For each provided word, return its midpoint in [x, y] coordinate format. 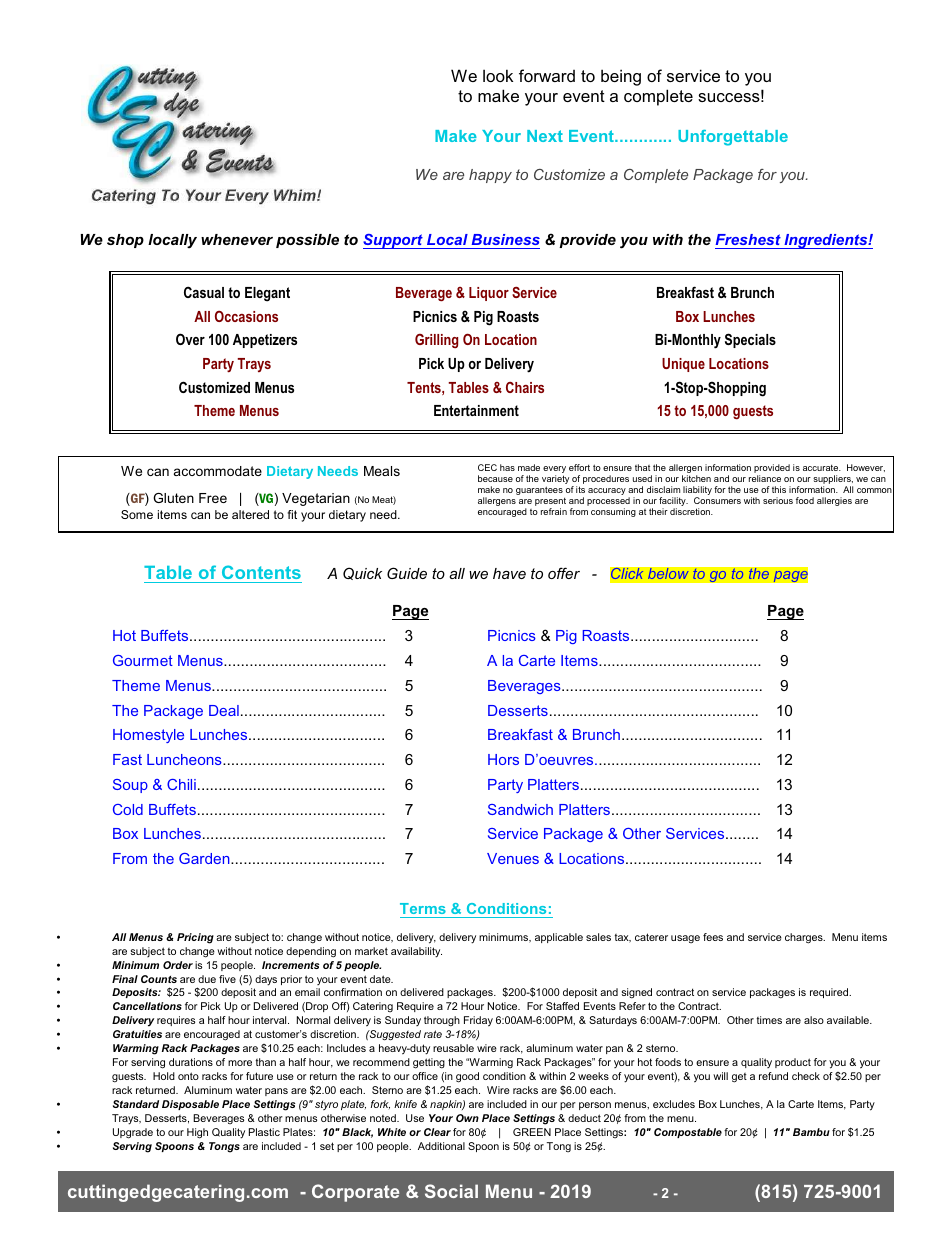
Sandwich [520, 809]
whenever [237, 239]
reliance [765, 478]
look [498, 75]
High [197, 1133]
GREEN [532, 1132]
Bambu [811, 1132]
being [621, 77]
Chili [181, 784]
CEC [487, 467]
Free [213, 498]
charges [805, 938]
